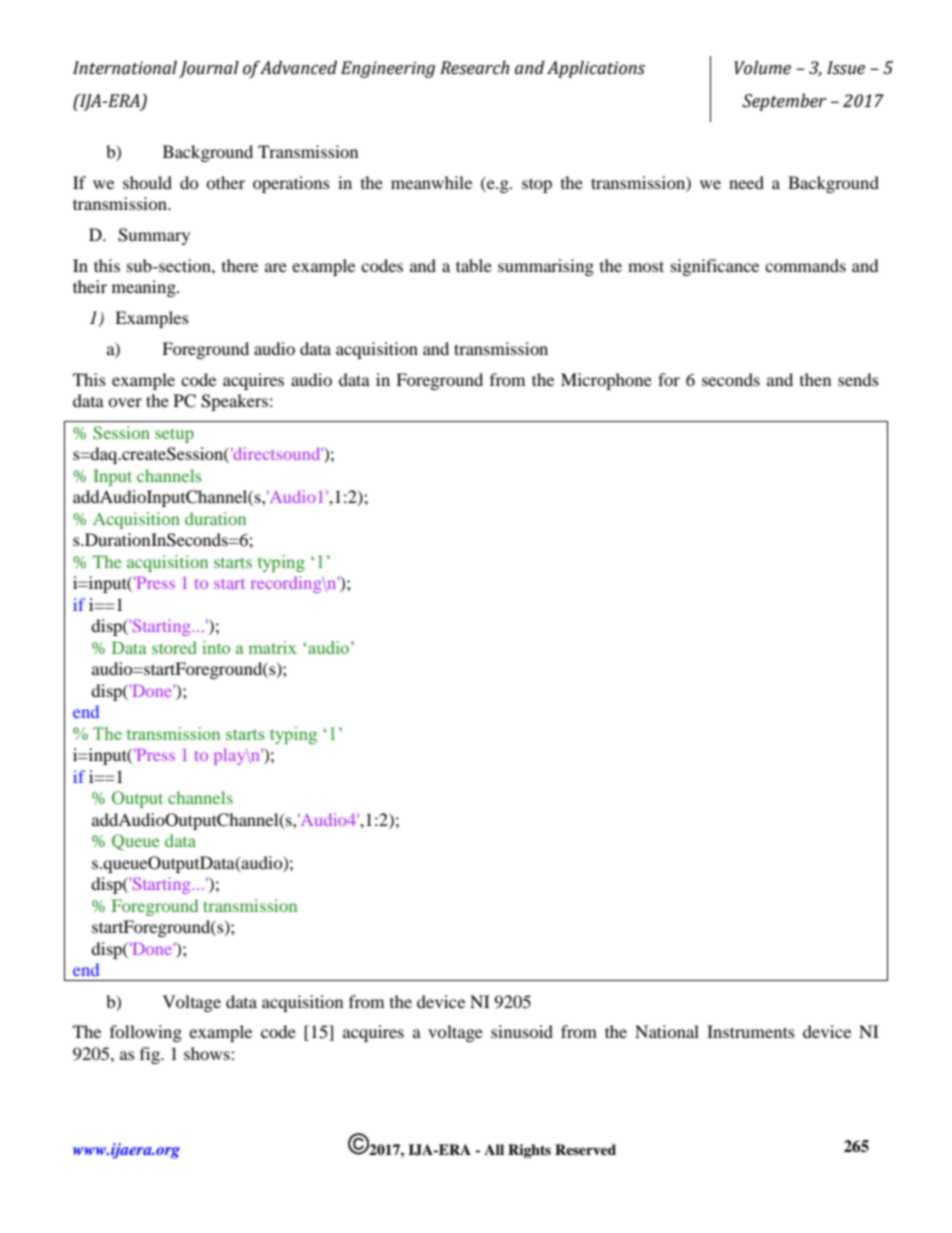  What do you see at coordinates (606, 381) in the screenshot?
I see `Microphone` at bounding box center [606, 381].
